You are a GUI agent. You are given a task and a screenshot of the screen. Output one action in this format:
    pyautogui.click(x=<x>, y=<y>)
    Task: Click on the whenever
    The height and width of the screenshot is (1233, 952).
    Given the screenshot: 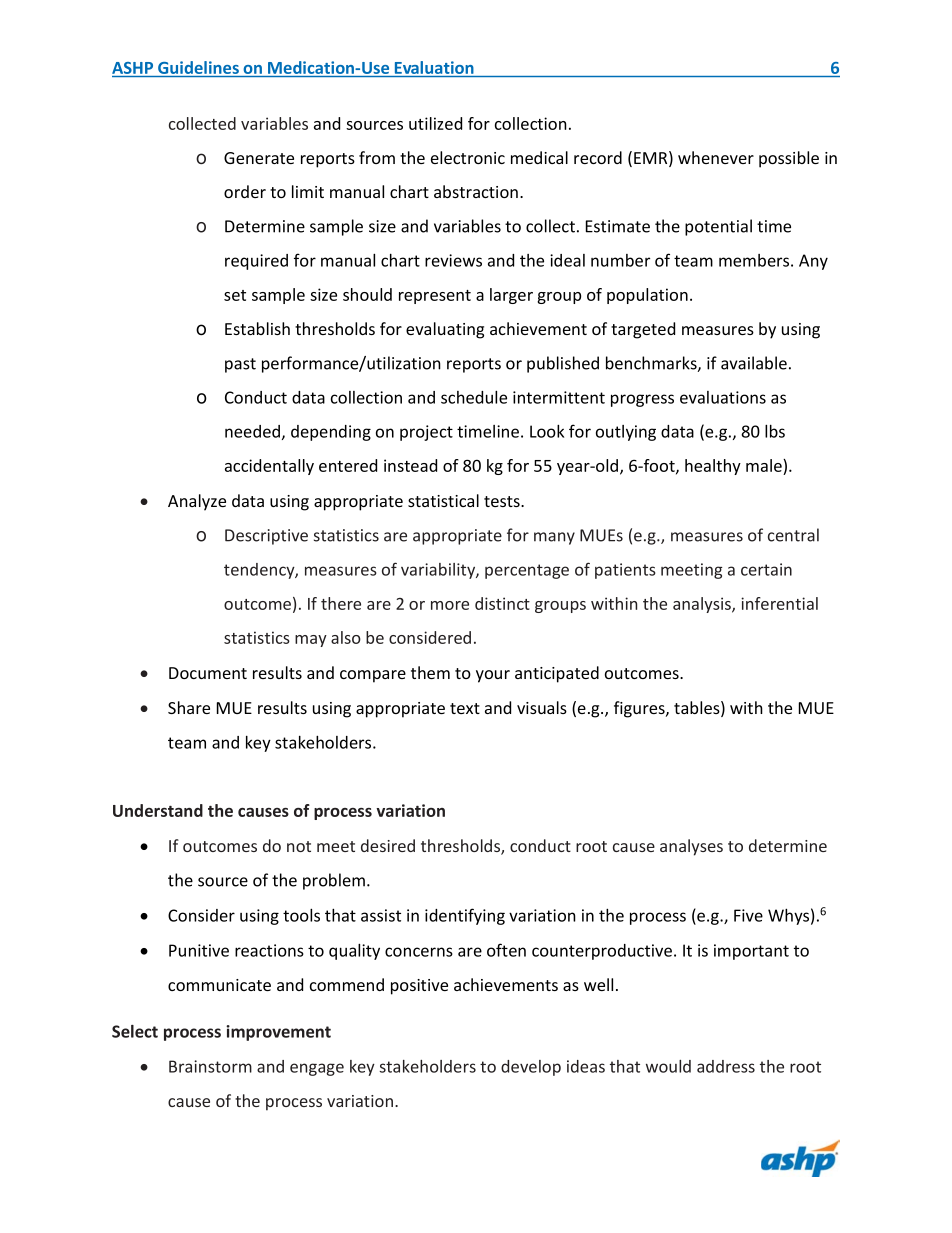 What is the action you would take?
    pyautogui.click(x=716, y=157)
